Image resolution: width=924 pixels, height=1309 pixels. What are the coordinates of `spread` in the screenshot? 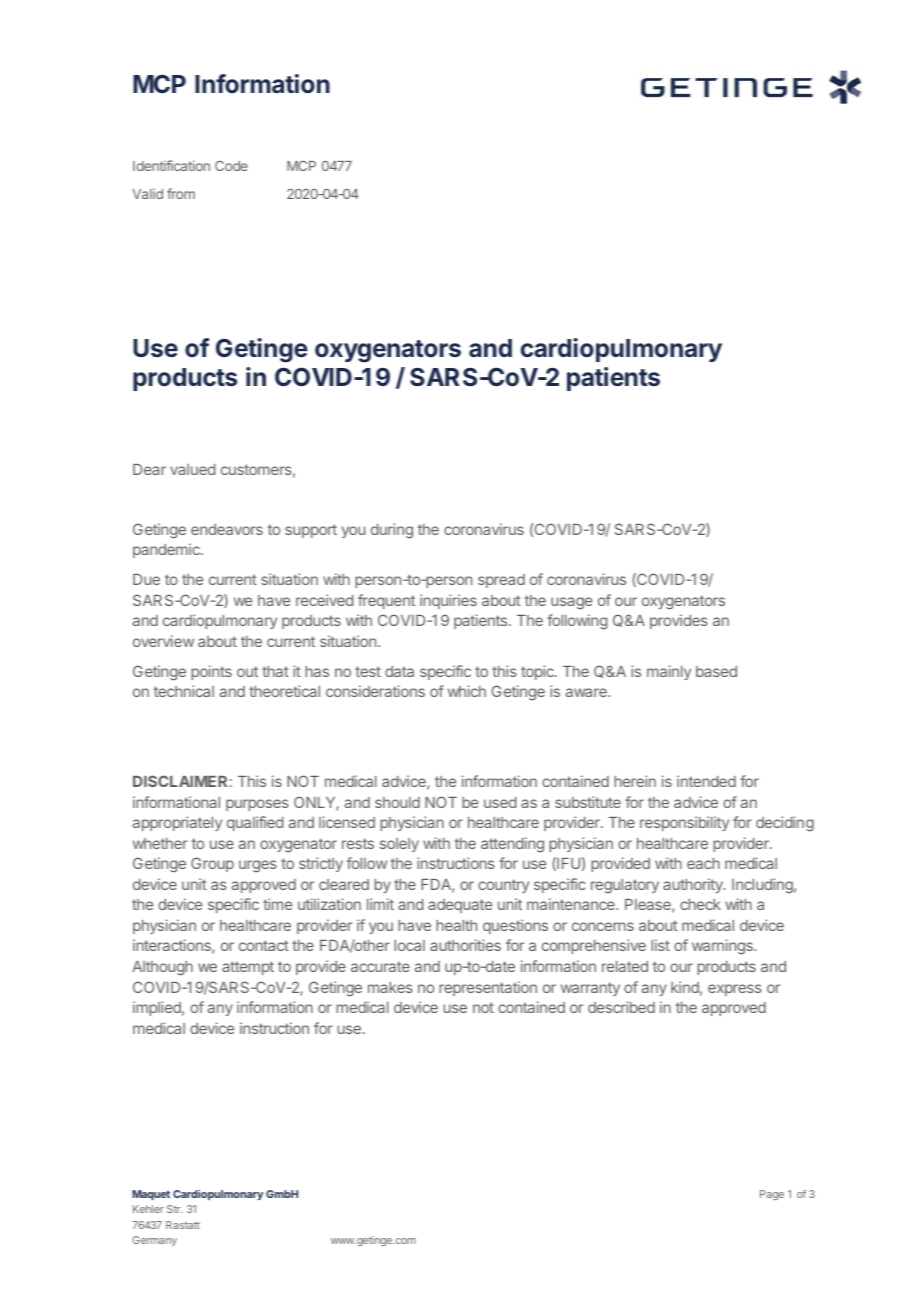 It's located at (501, 581).
